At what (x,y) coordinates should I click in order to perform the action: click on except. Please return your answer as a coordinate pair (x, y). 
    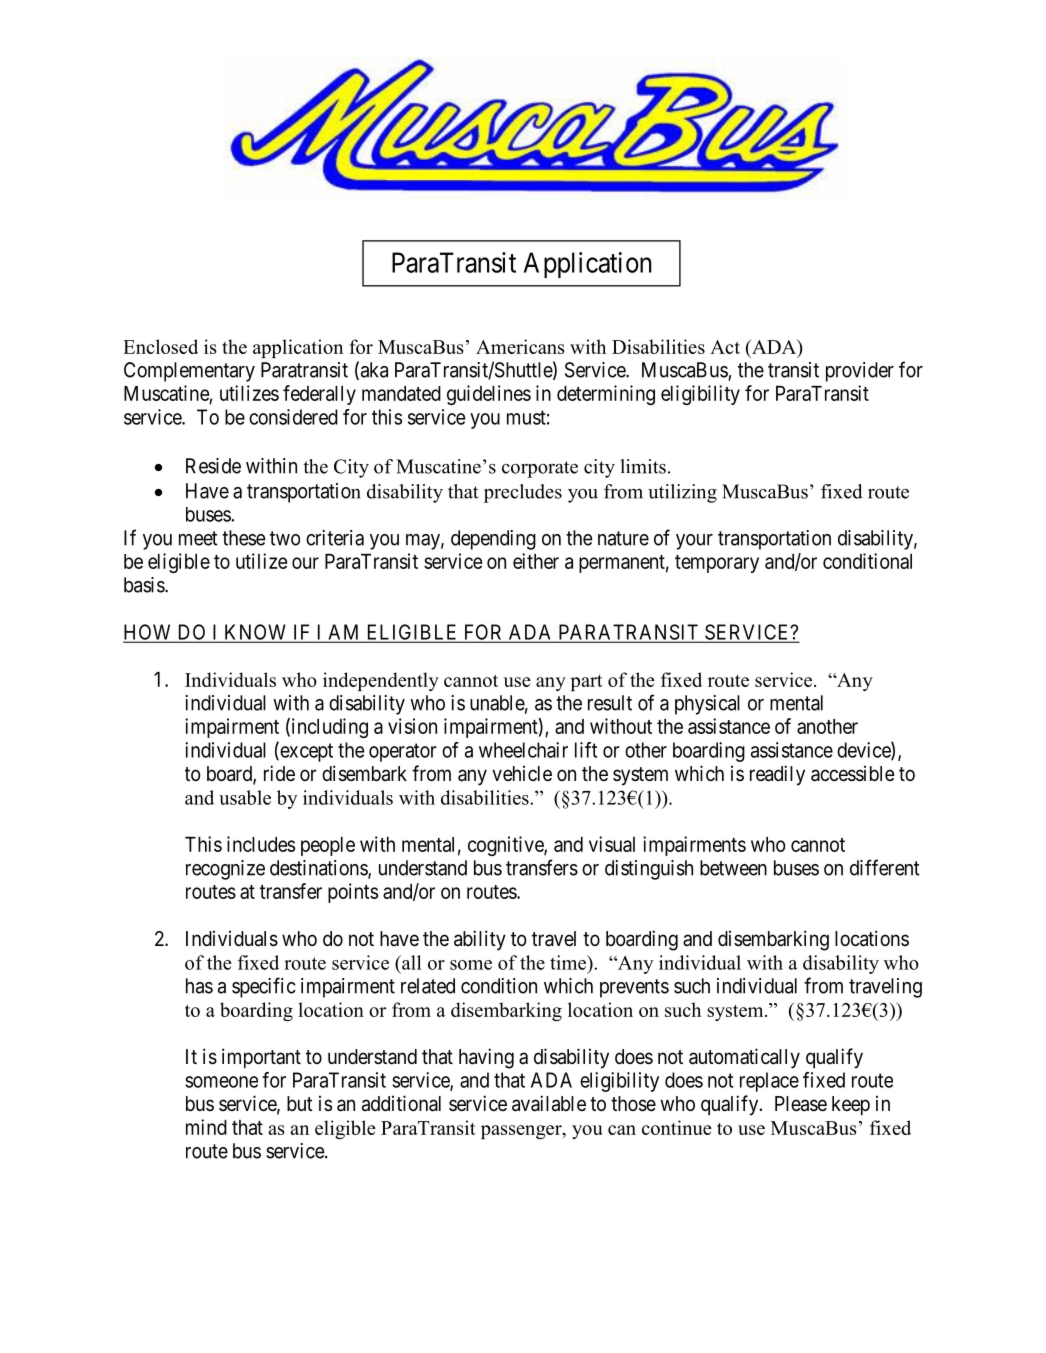
    Looking at the image, I should click on (305, 752).
